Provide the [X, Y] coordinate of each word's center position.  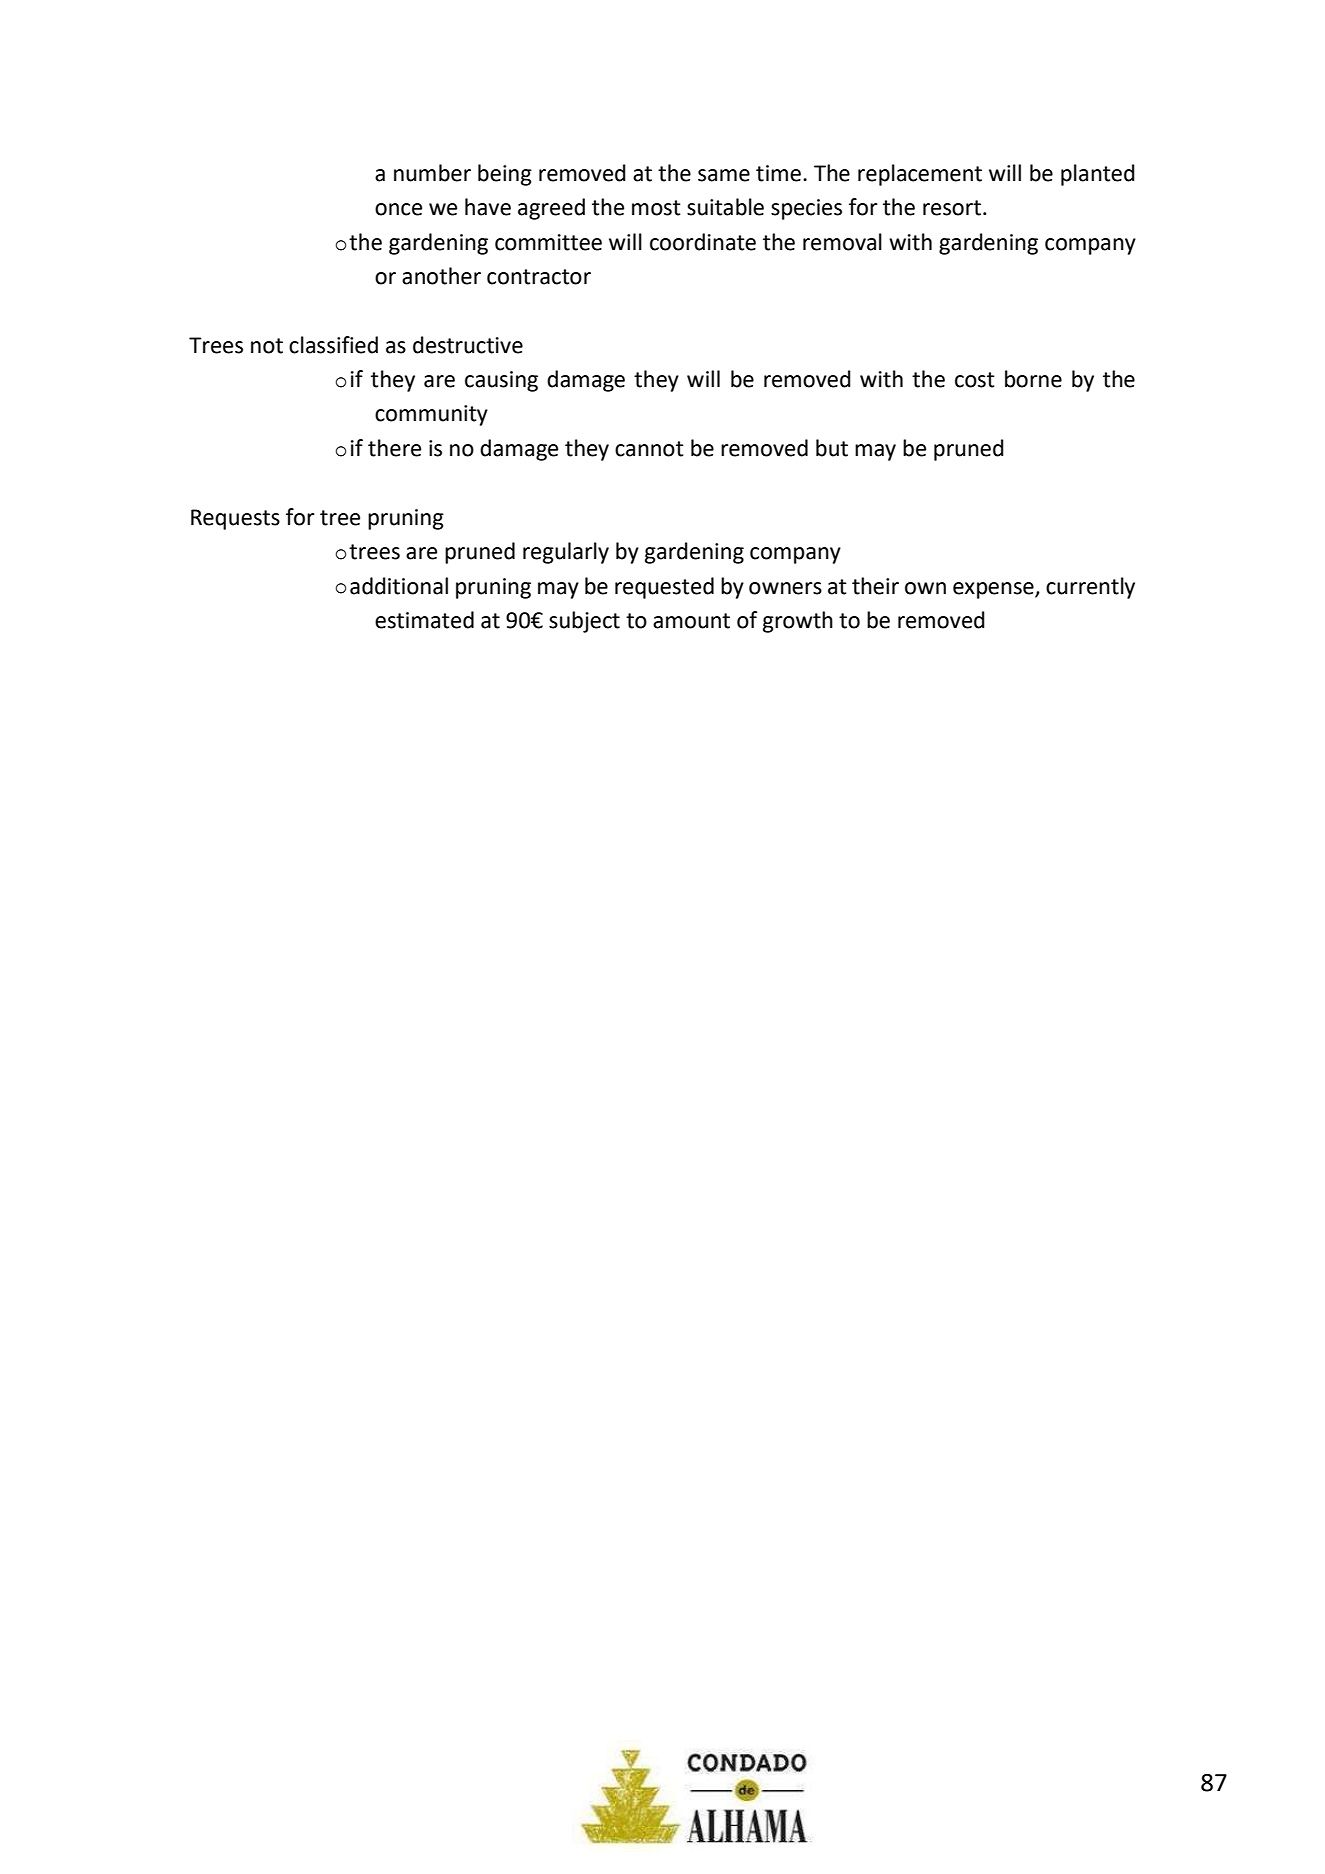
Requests [235, 519]
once [398, 209]
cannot [649, 449]
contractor [539, 277]
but [832, 448]
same [724, 175]
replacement [920, 175]
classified [333, 345]
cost [975, 380]
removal [842, 242]
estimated [424, 620]
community [431, 415]
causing [501, 381]
